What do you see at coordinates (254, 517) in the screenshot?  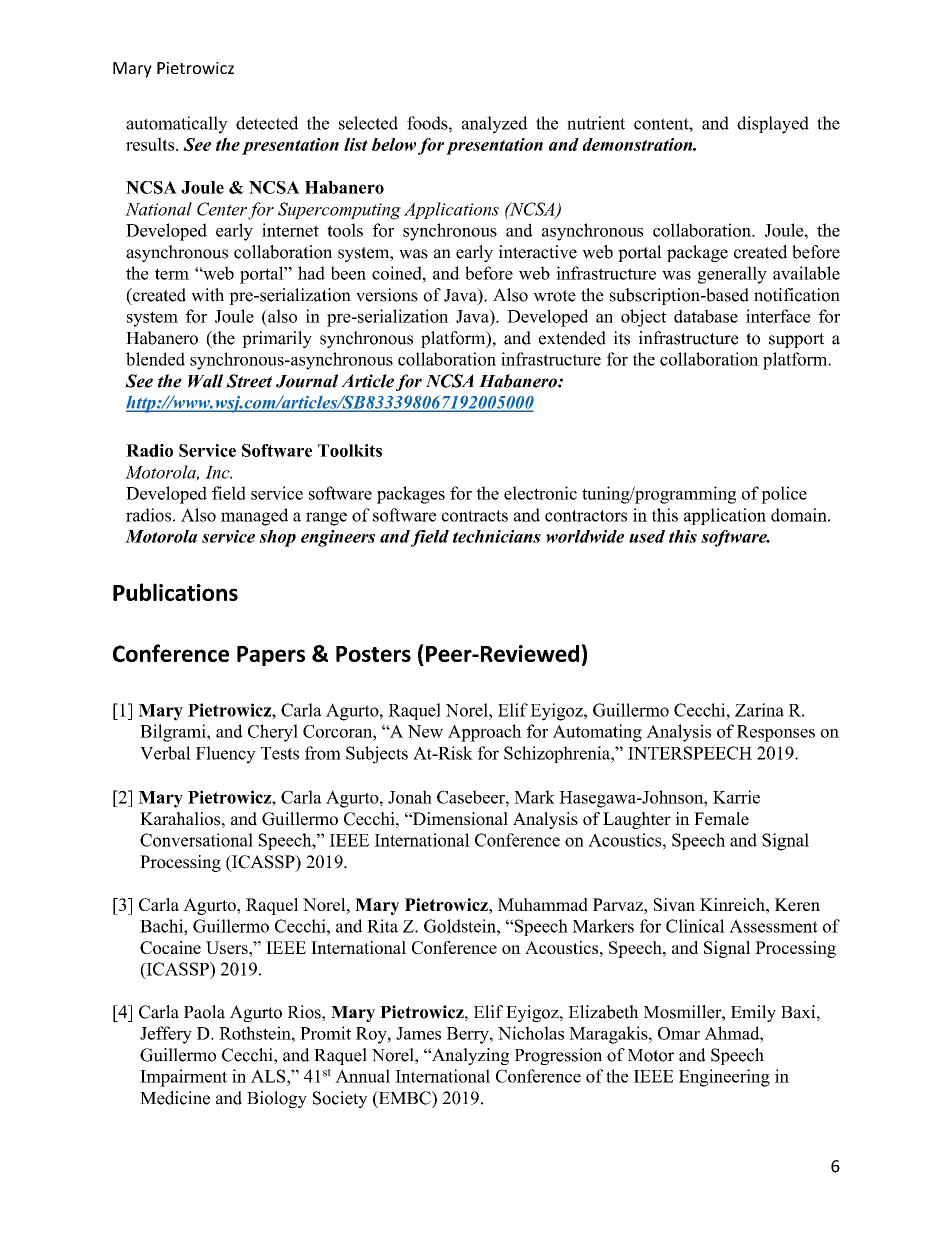 I see `managed` at bounding box center [254, 517].
